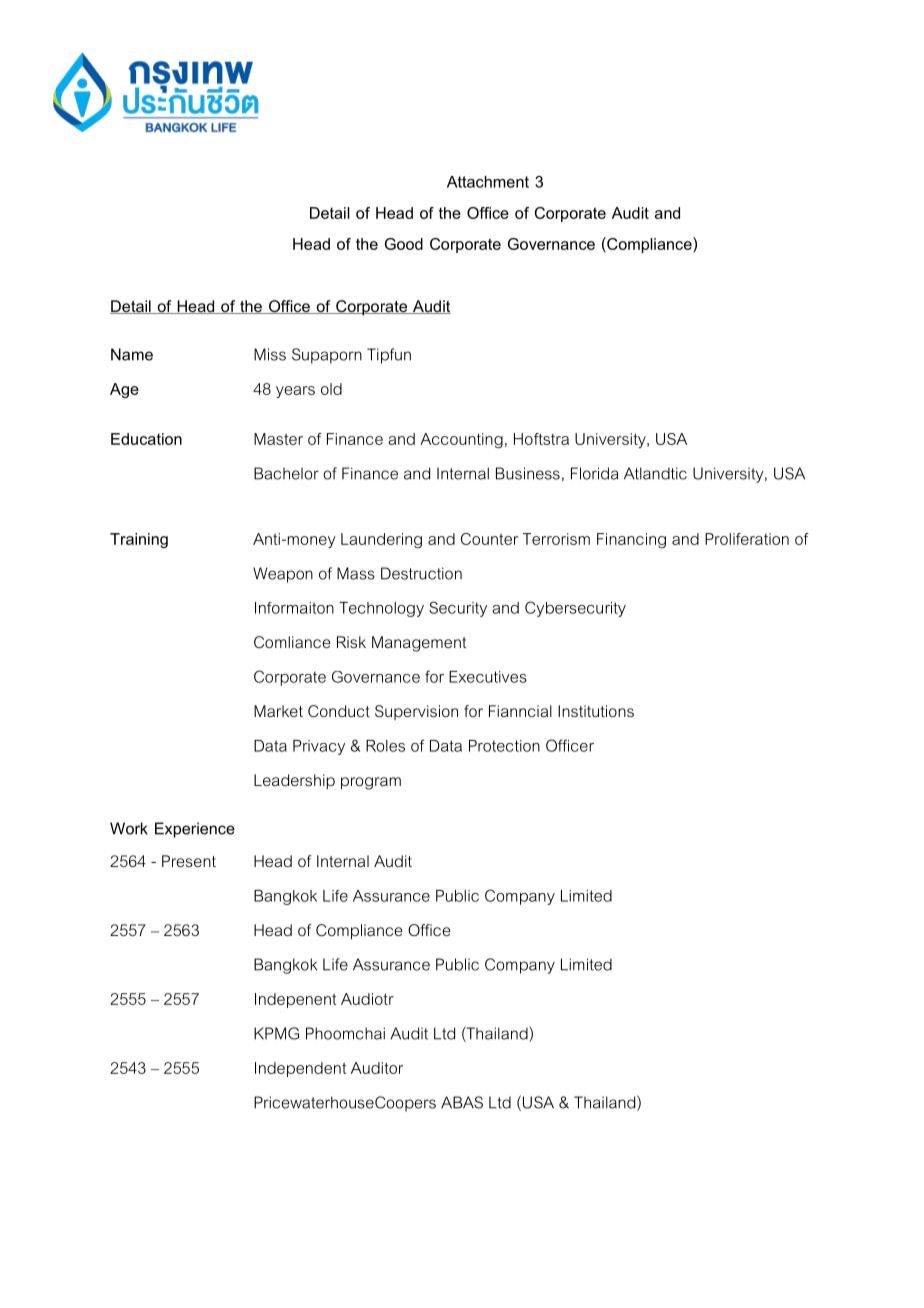 This image has height=1308, width=924. Describe the element at coordinates (404, 244) in the image. I see `Good` at that location.
